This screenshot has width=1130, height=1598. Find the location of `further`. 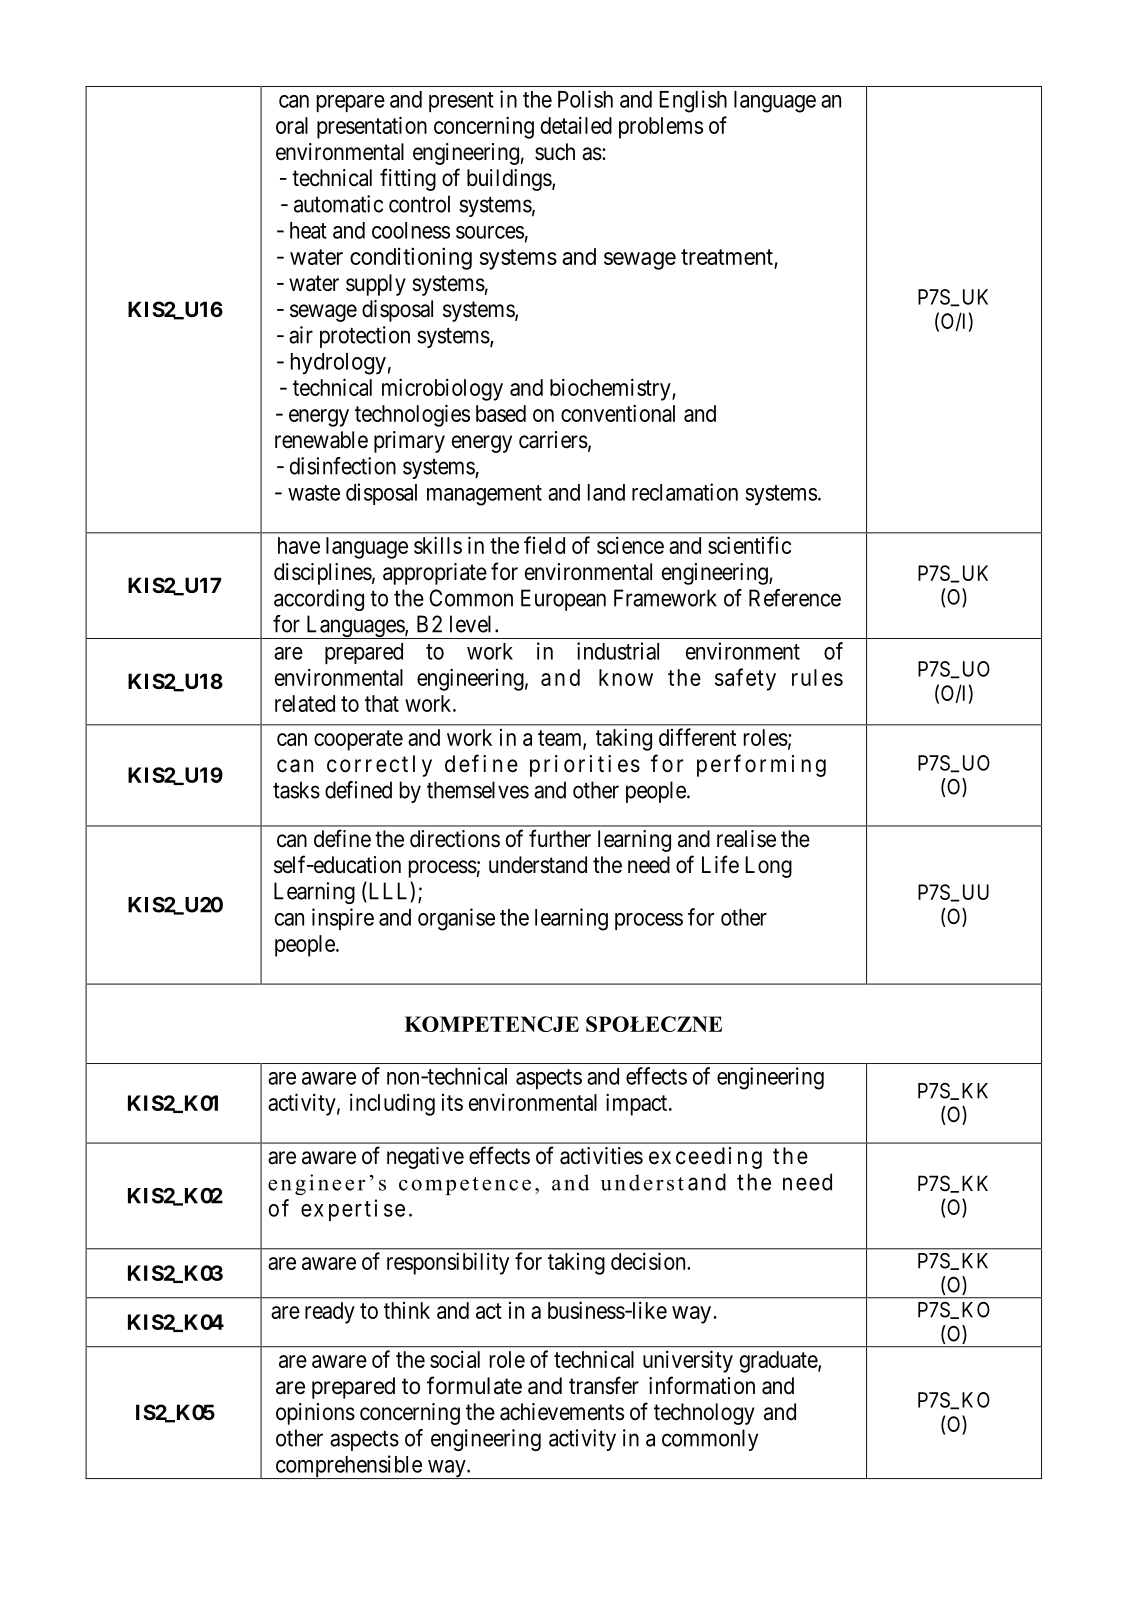

further is located at coordinates (560, 838).
